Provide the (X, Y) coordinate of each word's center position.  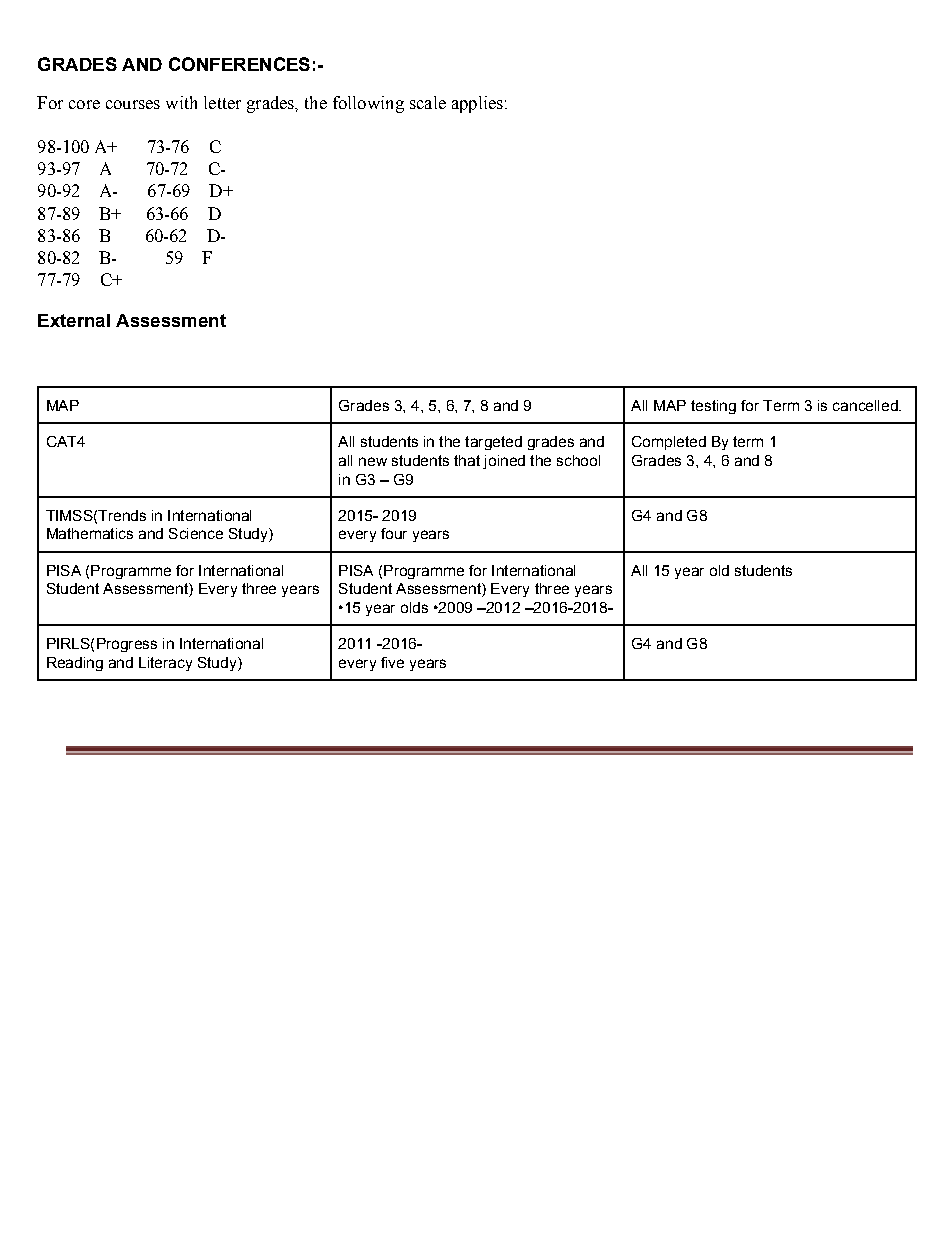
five (392, 662)
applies (477, 104)
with (181, 102)
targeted (493, 443)
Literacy (165, 664)
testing (713, 407)
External (74, 320)
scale (428, 102)
